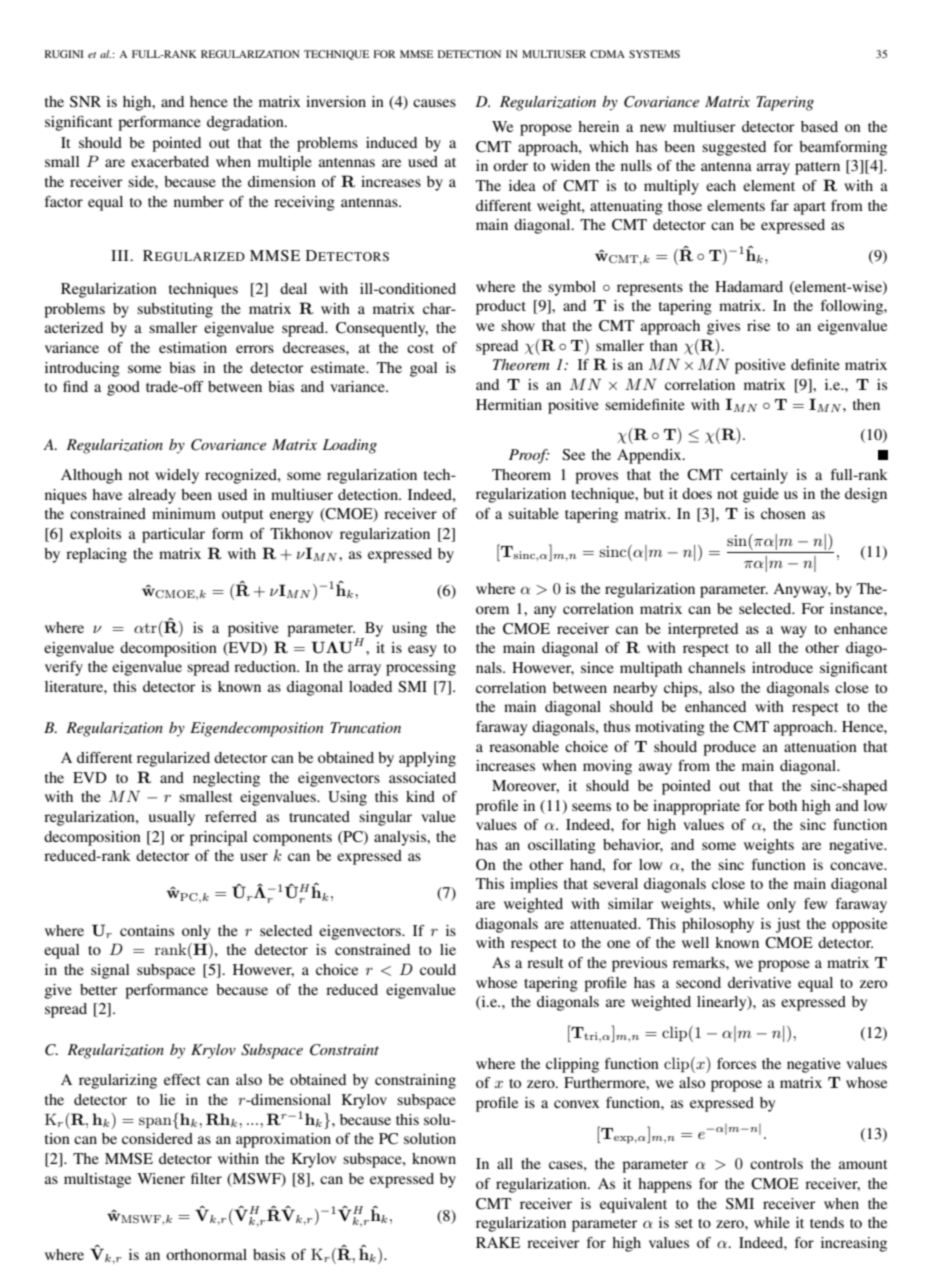 The image size is (932, 1288). What do you see at coordinates (729, 748) in the image?
I see `produce` at bounding box center [729, 748].
